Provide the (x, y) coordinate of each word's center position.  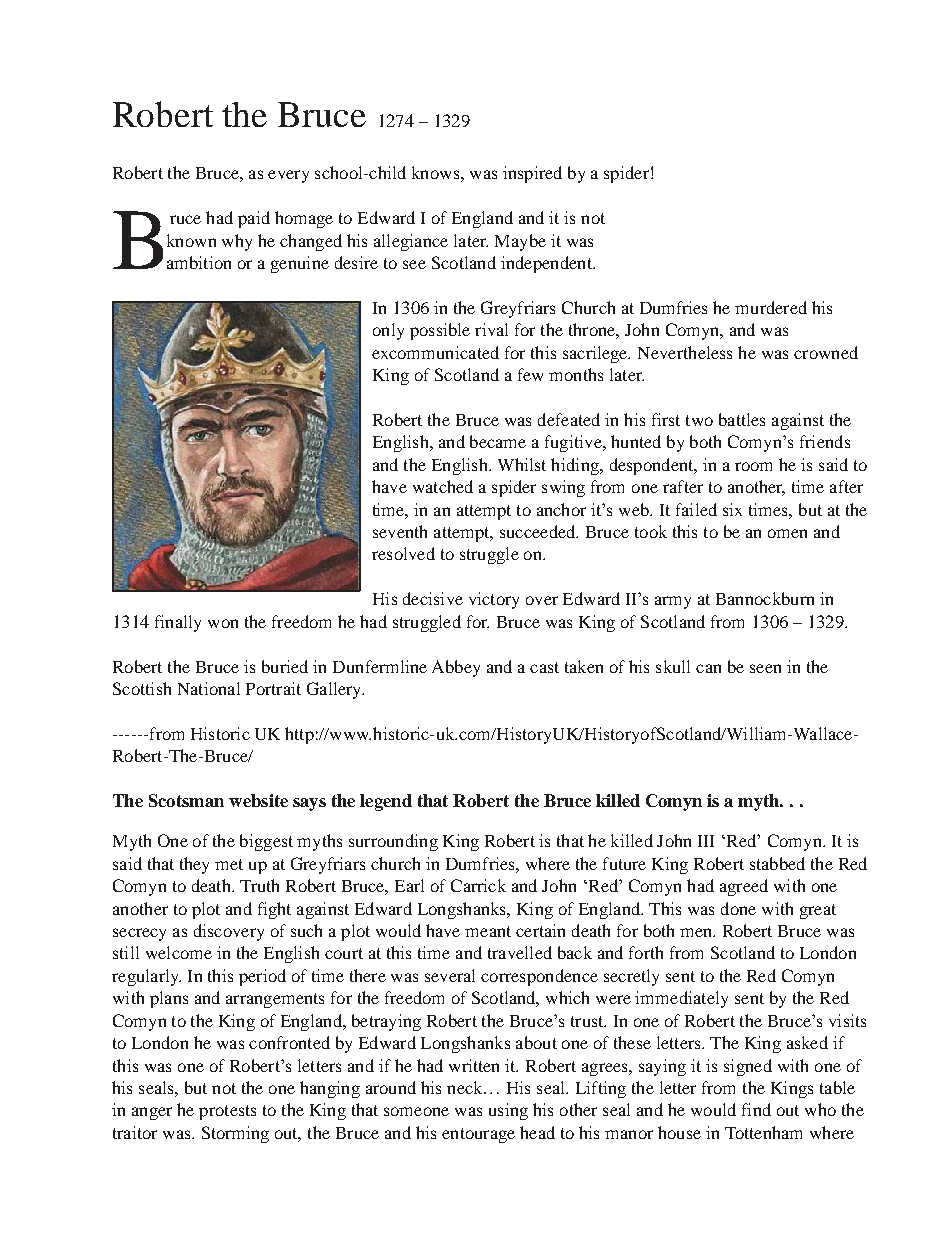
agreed (744, 887)
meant (488, 931)
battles (742, 419)
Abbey (456, 668)
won (223, 623)
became (498, 441)
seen (765, 668)
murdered (771, 307)
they (194, 865)
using (508, 1111)
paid (254, 219)
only (388, 331)
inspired (532, 174)
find (756, 1109)
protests (227, 1112)
